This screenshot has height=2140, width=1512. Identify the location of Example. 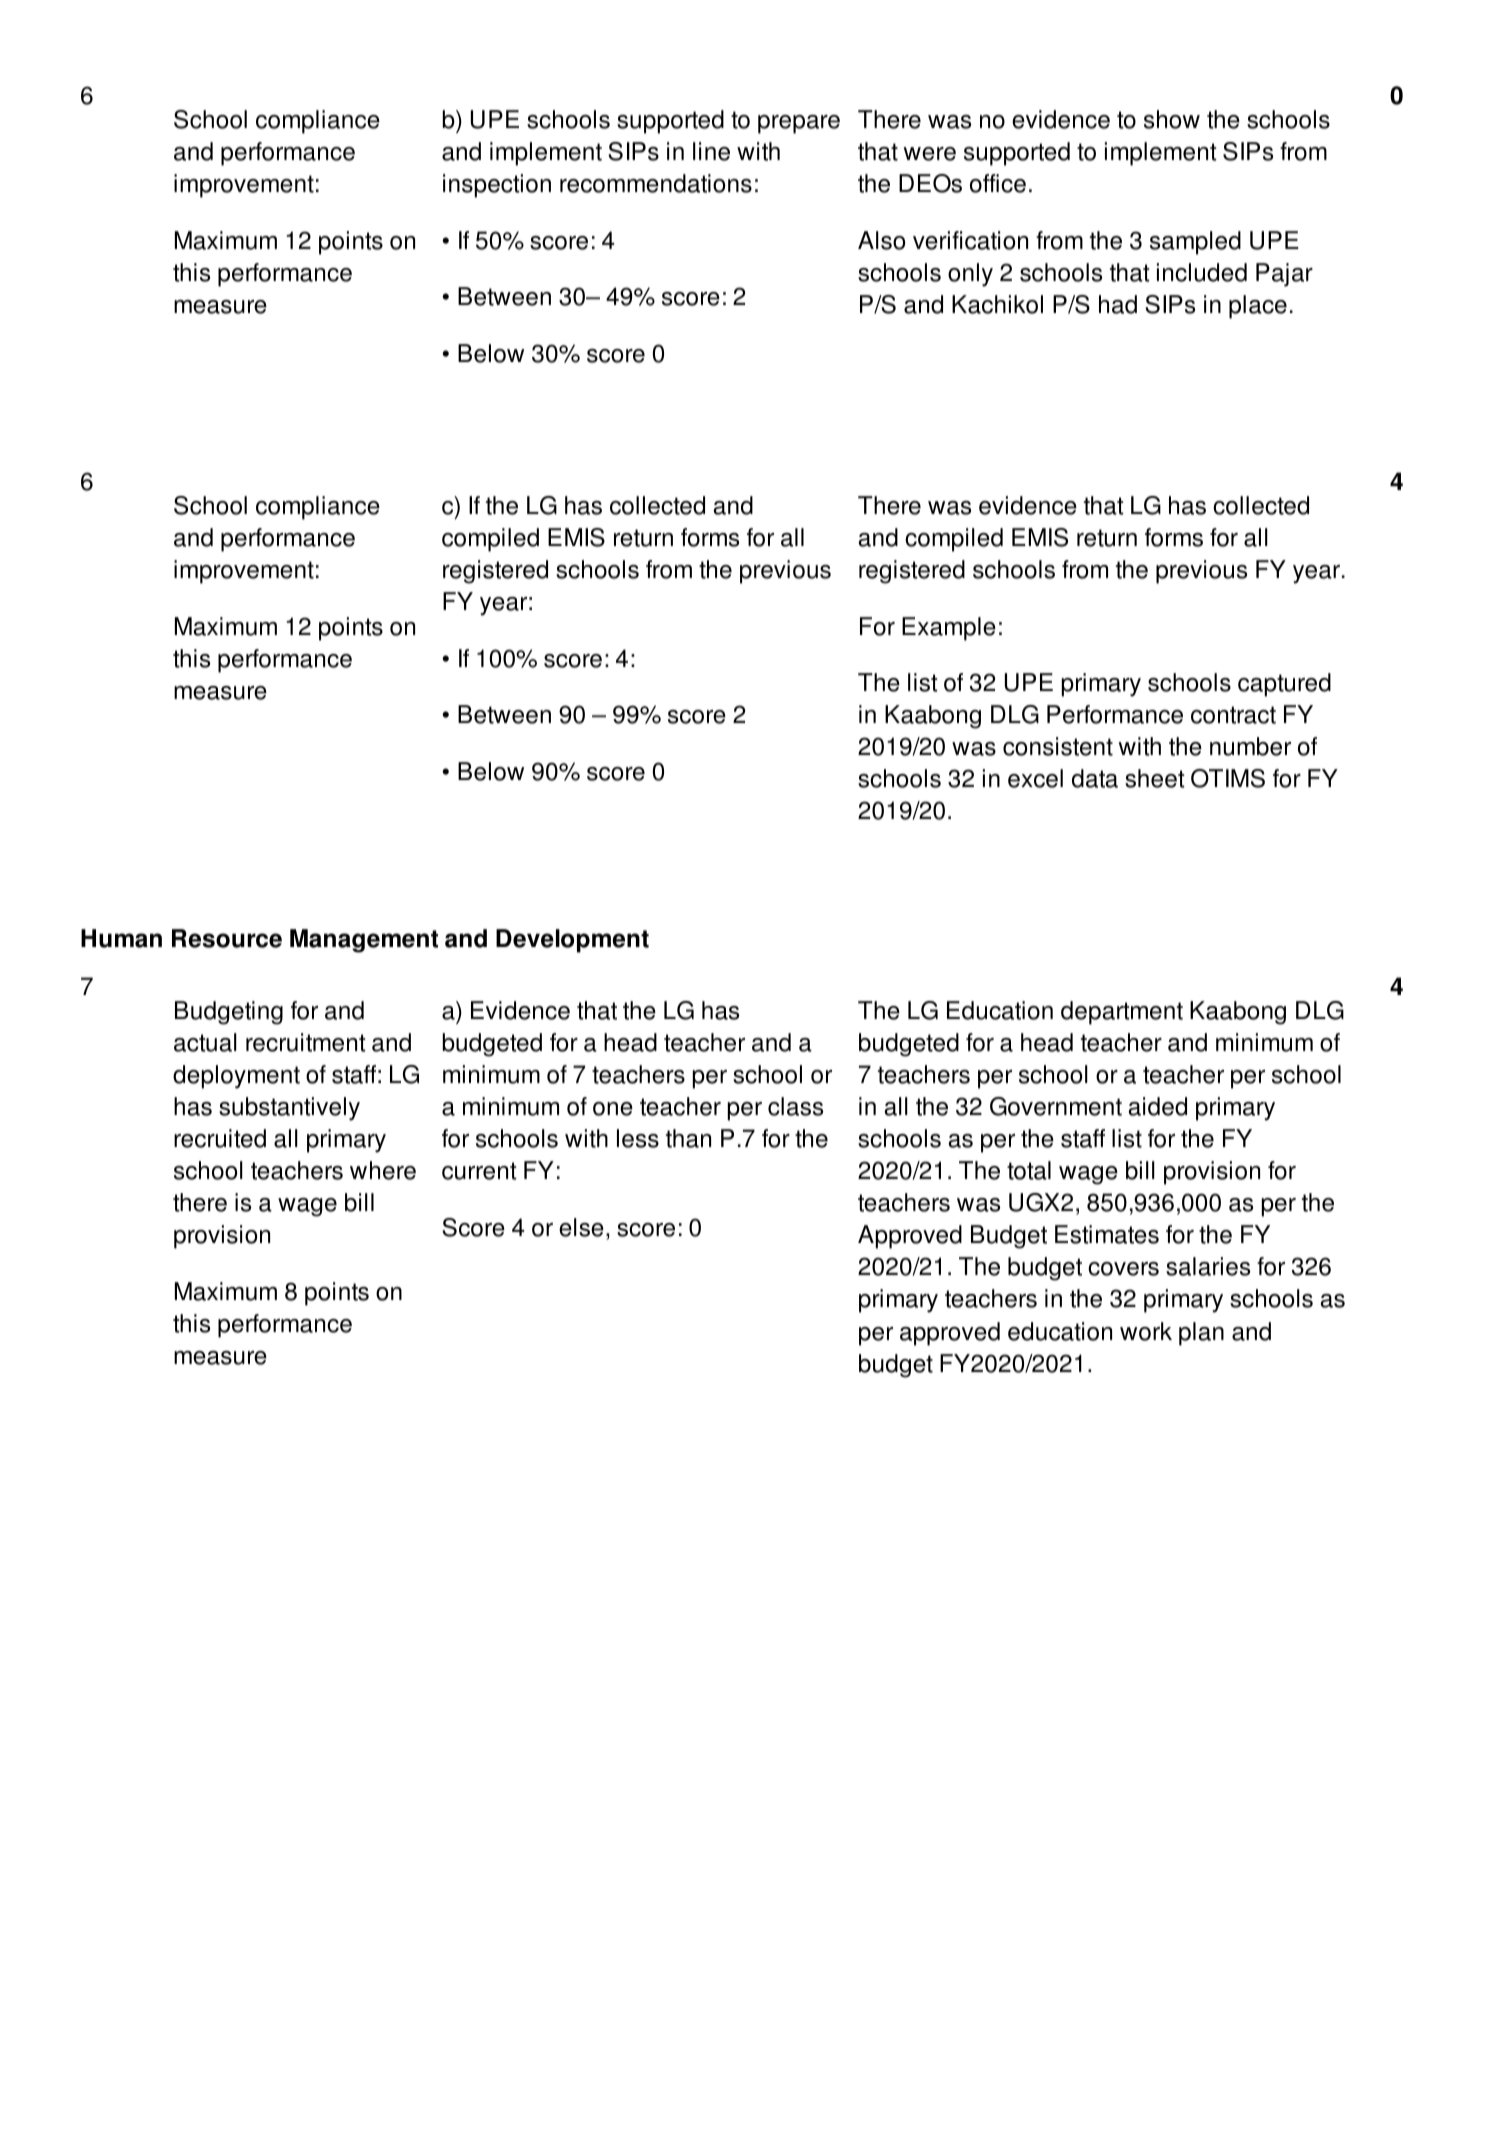
(949, 629).
